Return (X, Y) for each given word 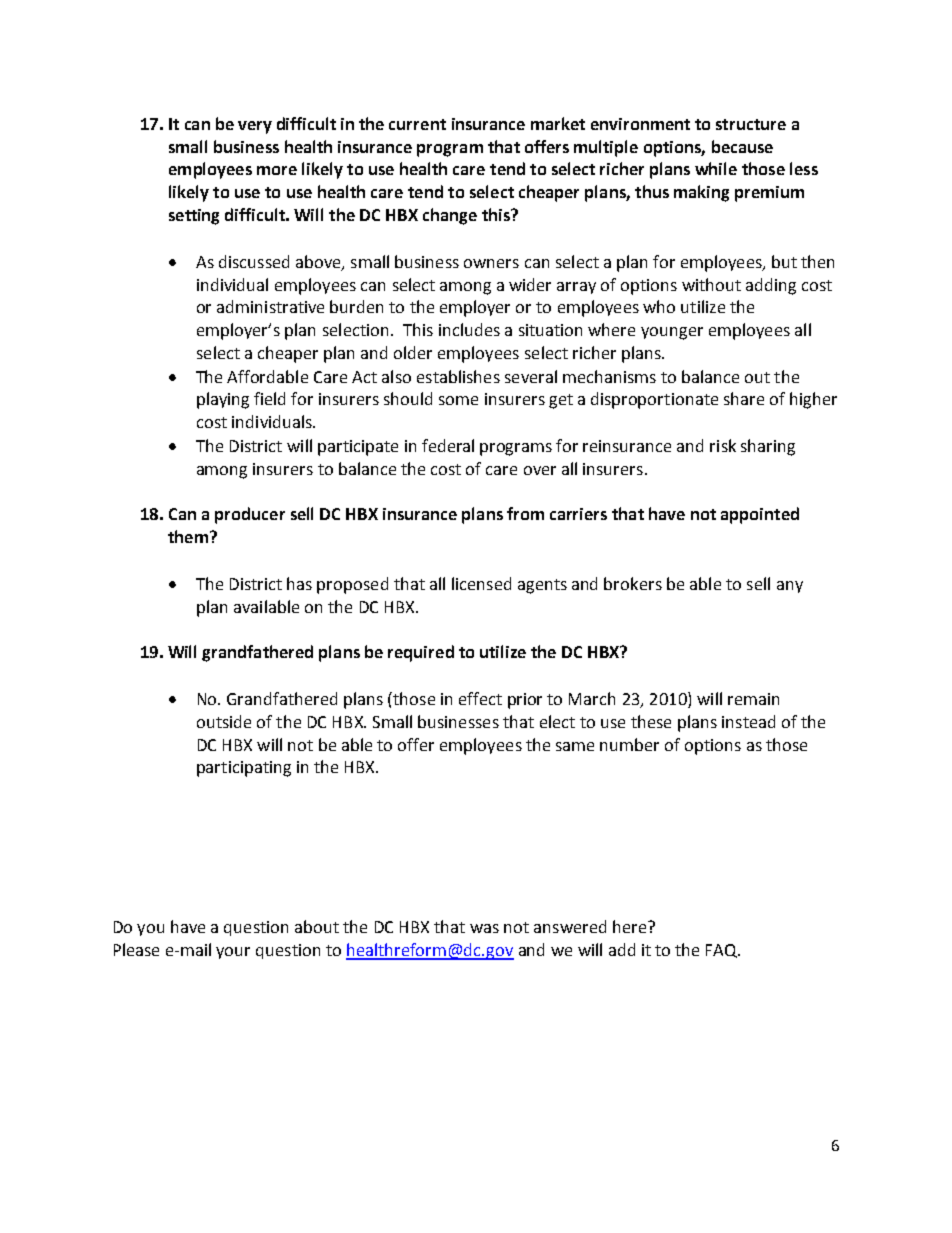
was (484, 928)
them (188, 536)
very (255, 127)
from (525, 513)
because (742, 146)
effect (480, 698)
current (417, 124)
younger (672, 333)
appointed (760, 515)
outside (224, 721)
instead (748, 721)
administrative (270, 306)
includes (469, 329)
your (233, 953)
